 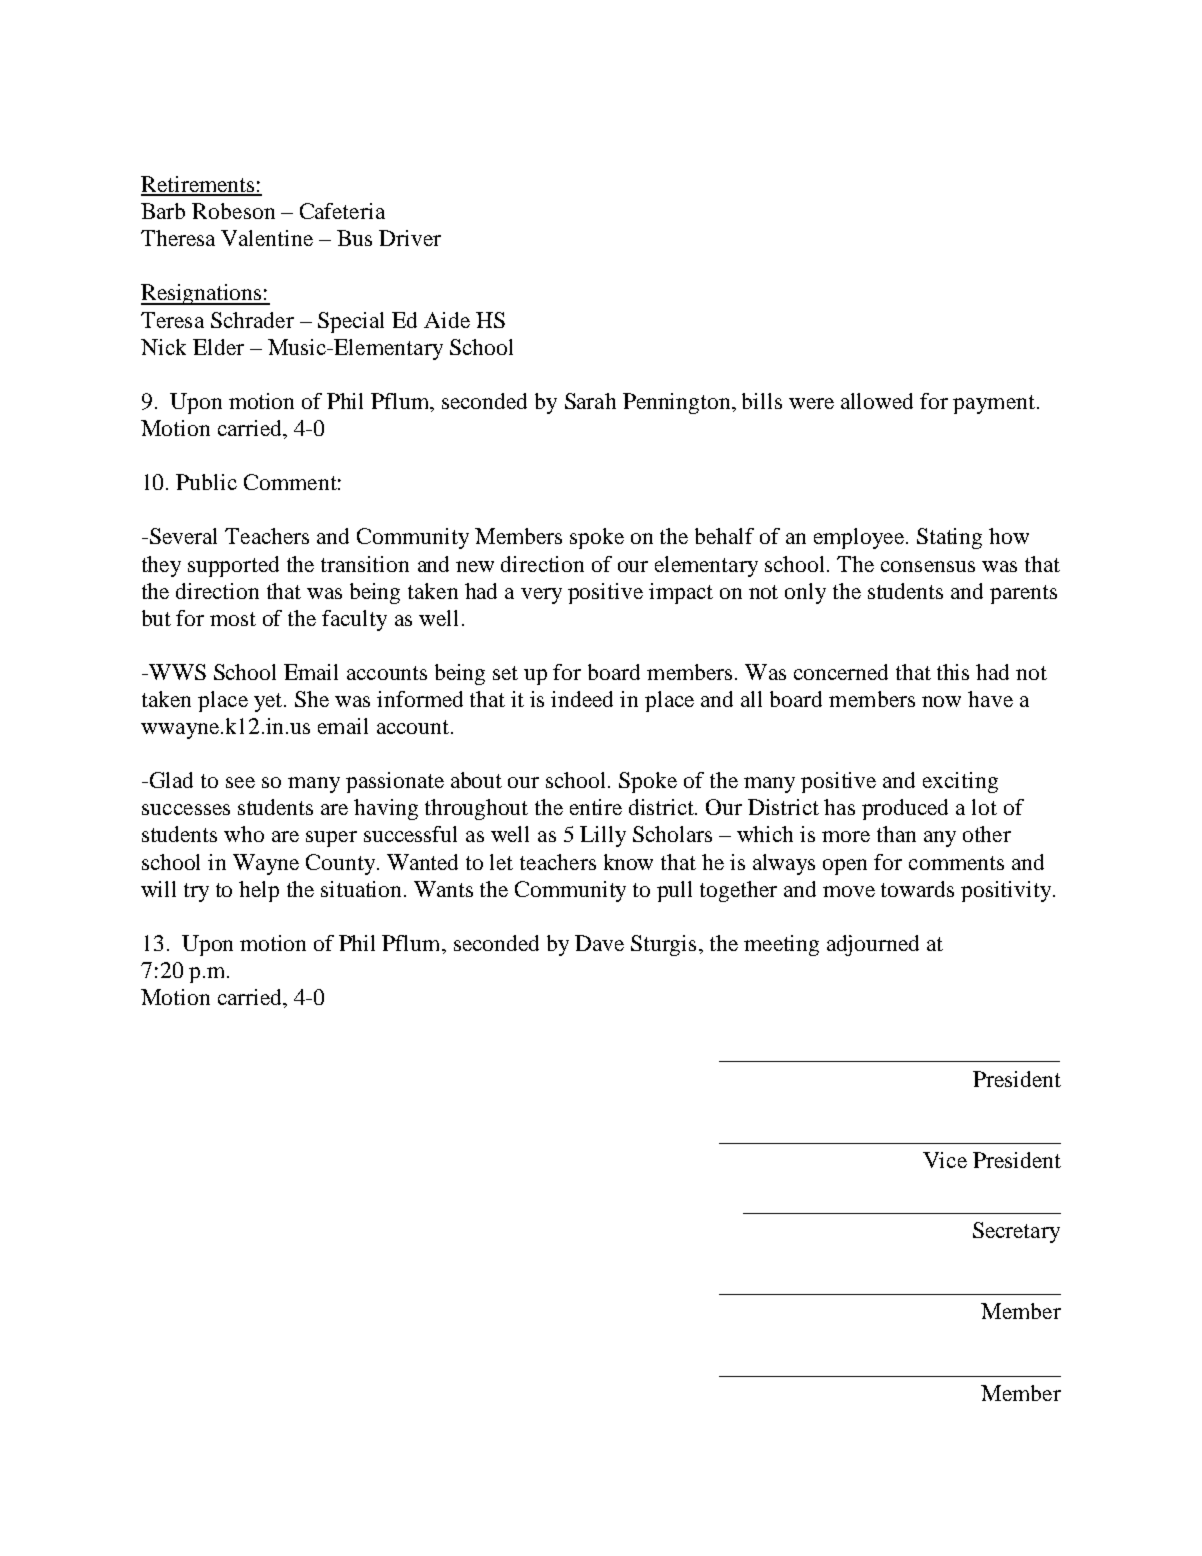 What do you see at coordinates (917, 889) in the image?
I see `towards` at bounding box center [917, 889].
